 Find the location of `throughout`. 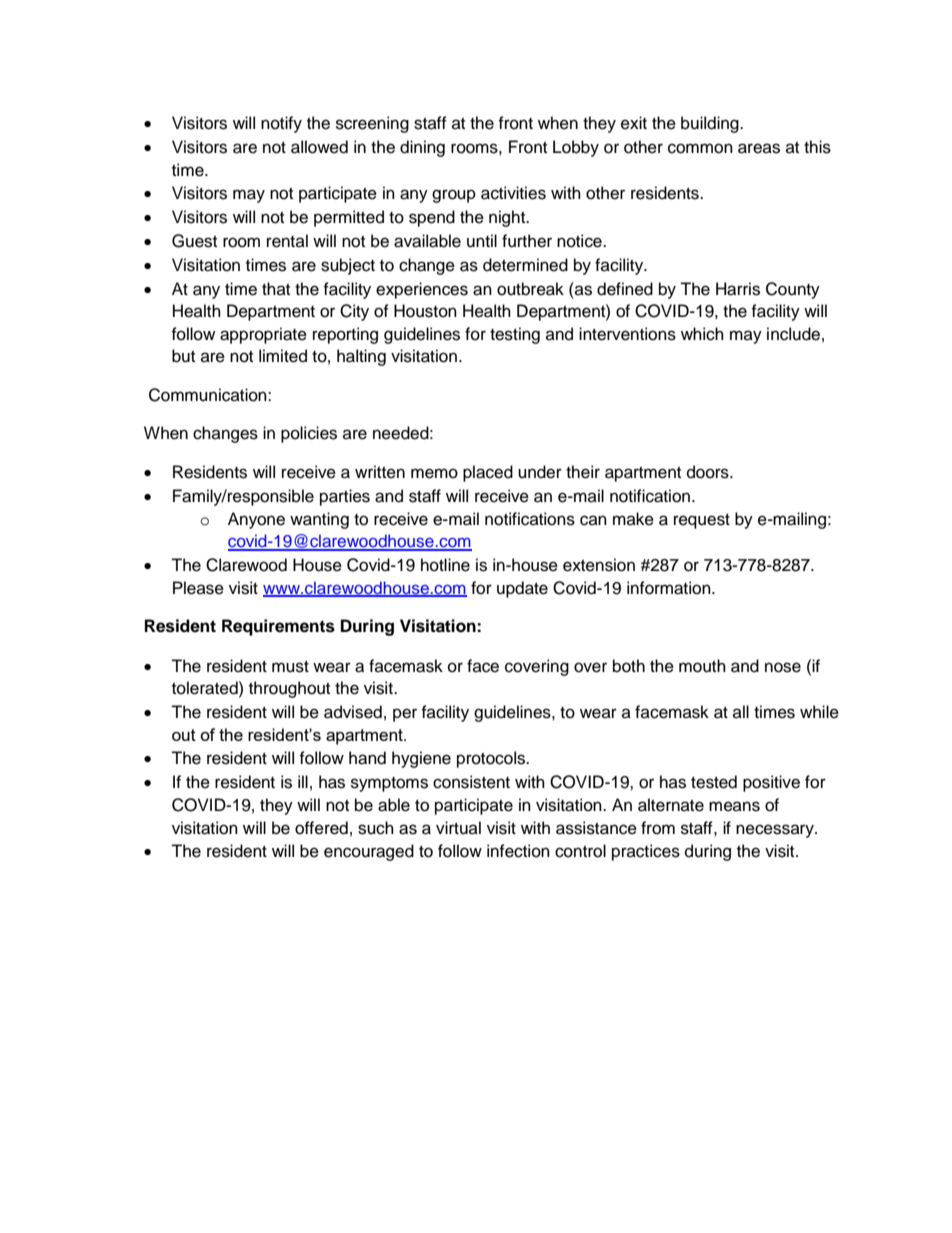

throughout is located at coordinates (289, 689).
